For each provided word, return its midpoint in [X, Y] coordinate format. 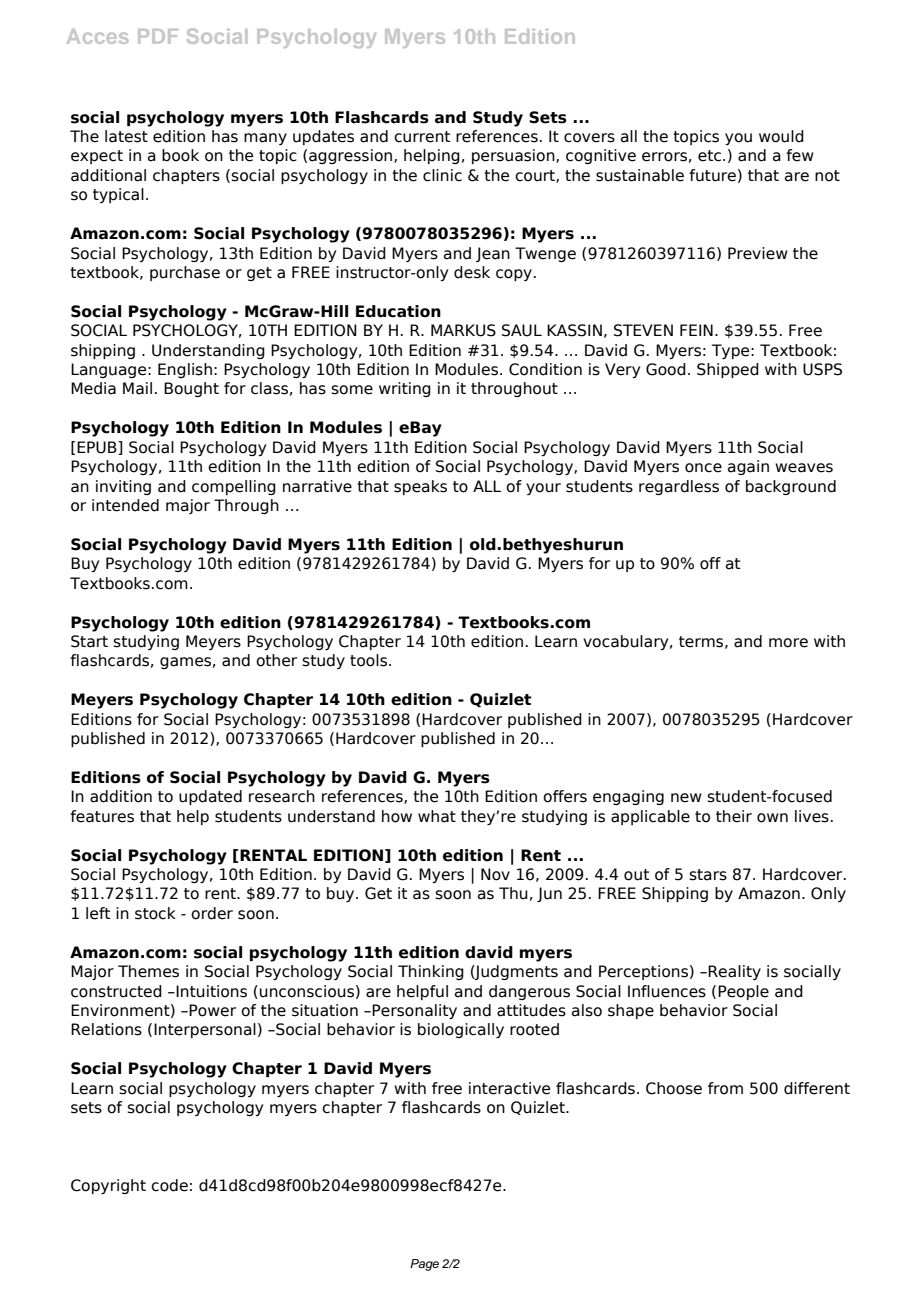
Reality [734, 972]
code [169, 1185]
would [781, 136]
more [788, 643]
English [185, 370]
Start [89, 641]
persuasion [514, 156]
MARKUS [463, 330]
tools [368, 660]
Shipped [728, 370]
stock [155, 913]
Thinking [431, 972]
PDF [158, 36]
